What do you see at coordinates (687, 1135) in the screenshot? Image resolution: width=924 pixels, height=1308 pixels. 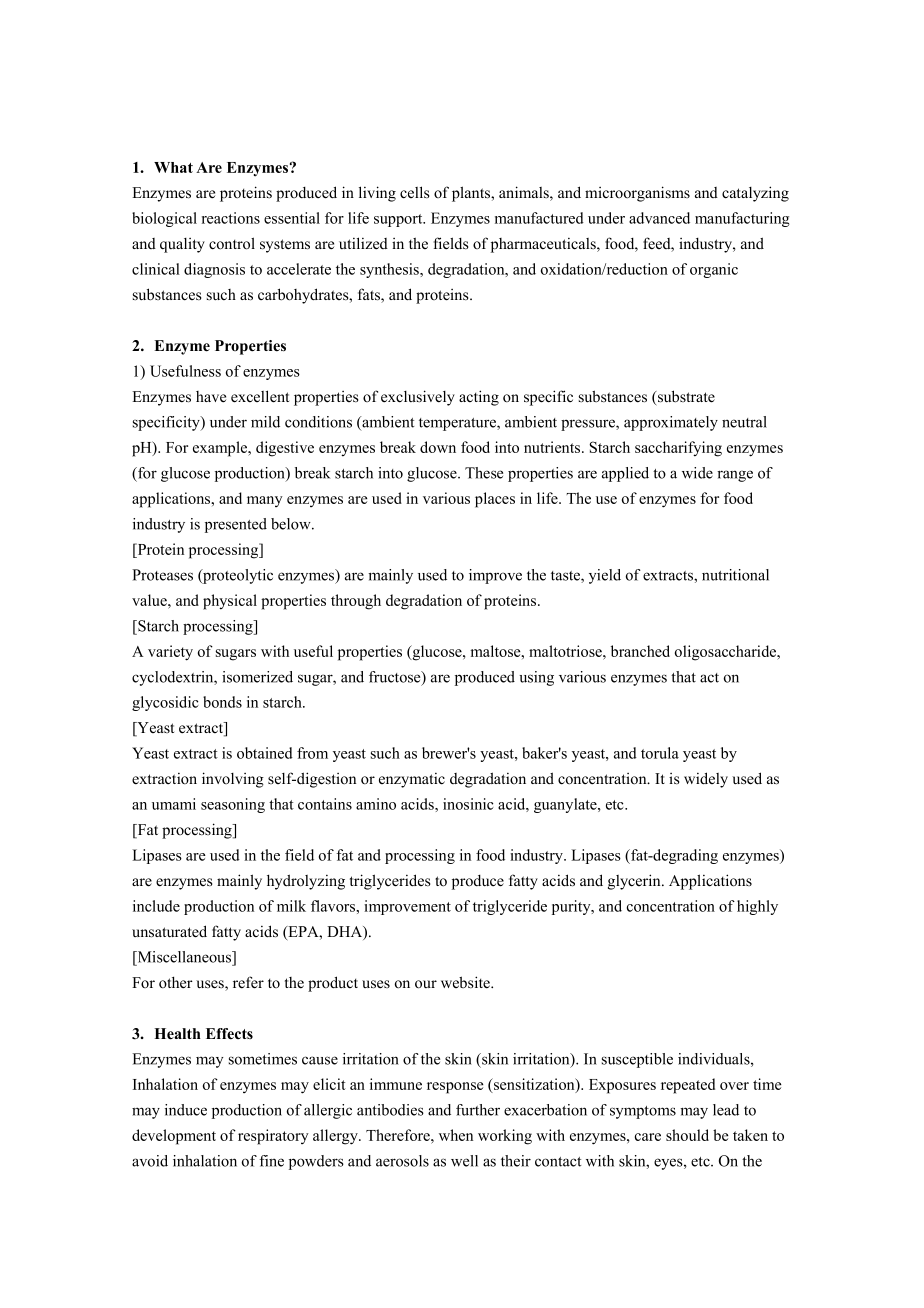 I see `should` at bounding box center [687, 1135].
